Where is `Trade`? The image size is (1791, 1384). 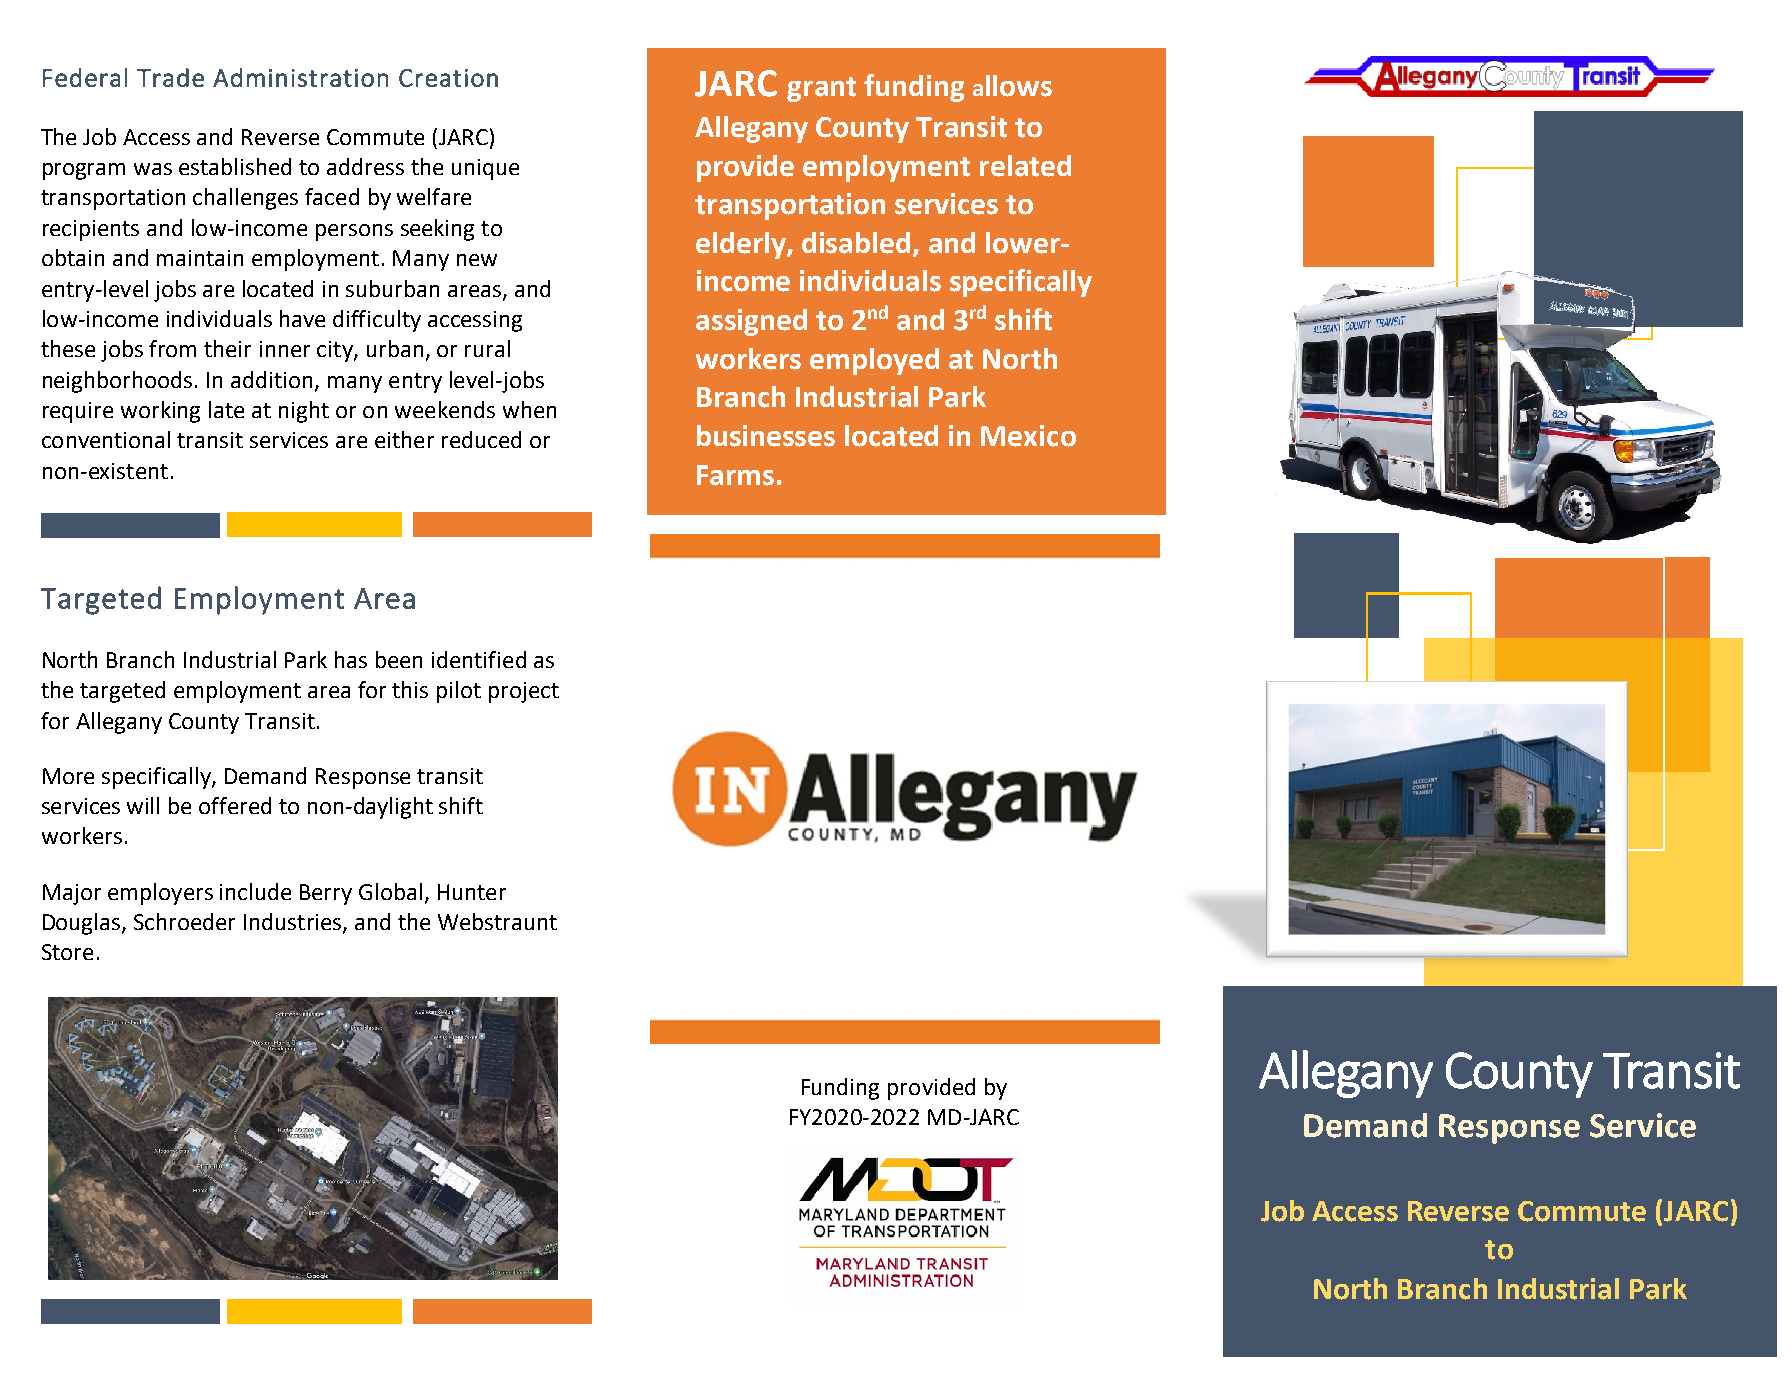
Trade is located at coordinates (170, 77).
